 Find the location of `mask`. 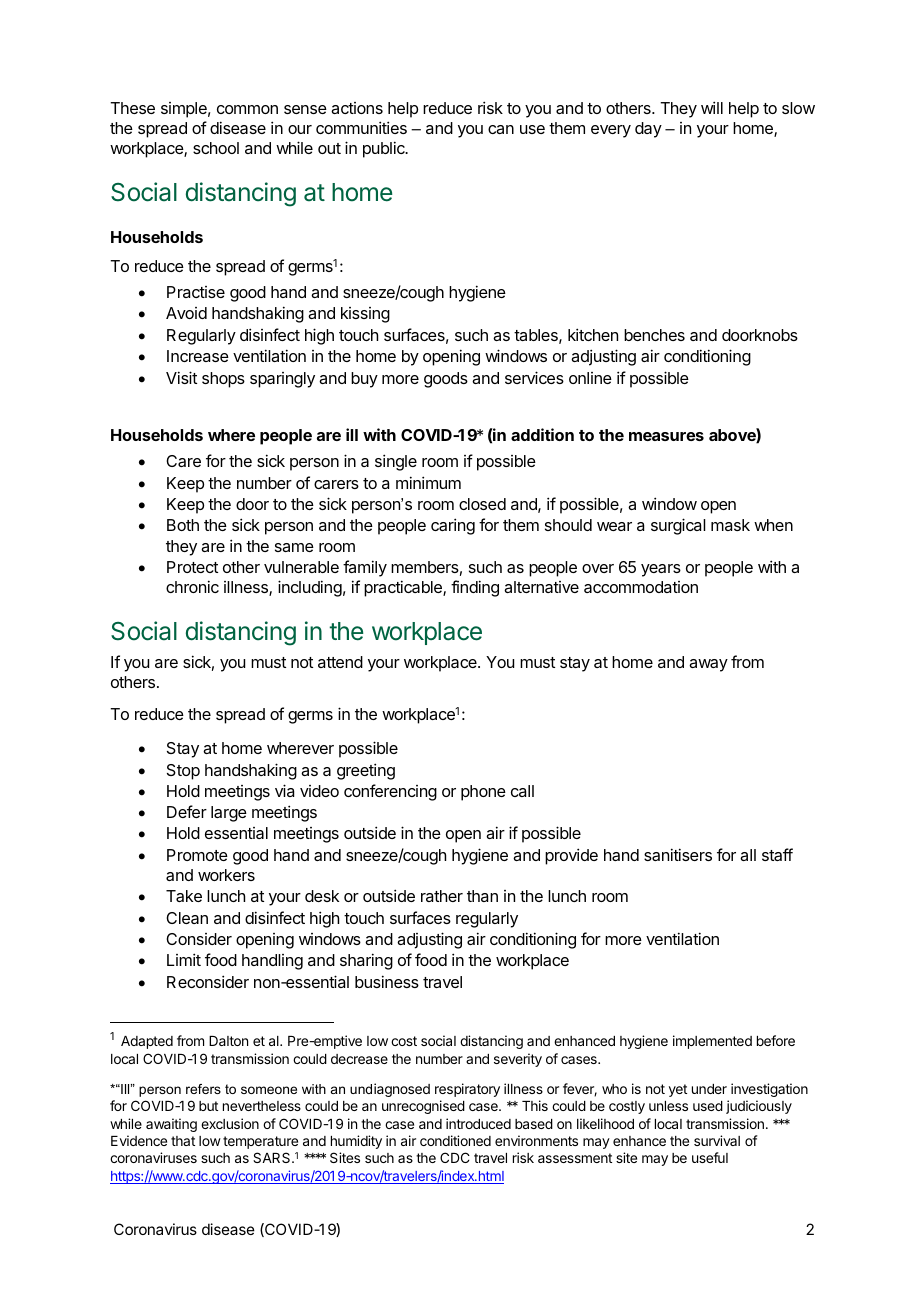

mask is located at coordinates (730, 525).
